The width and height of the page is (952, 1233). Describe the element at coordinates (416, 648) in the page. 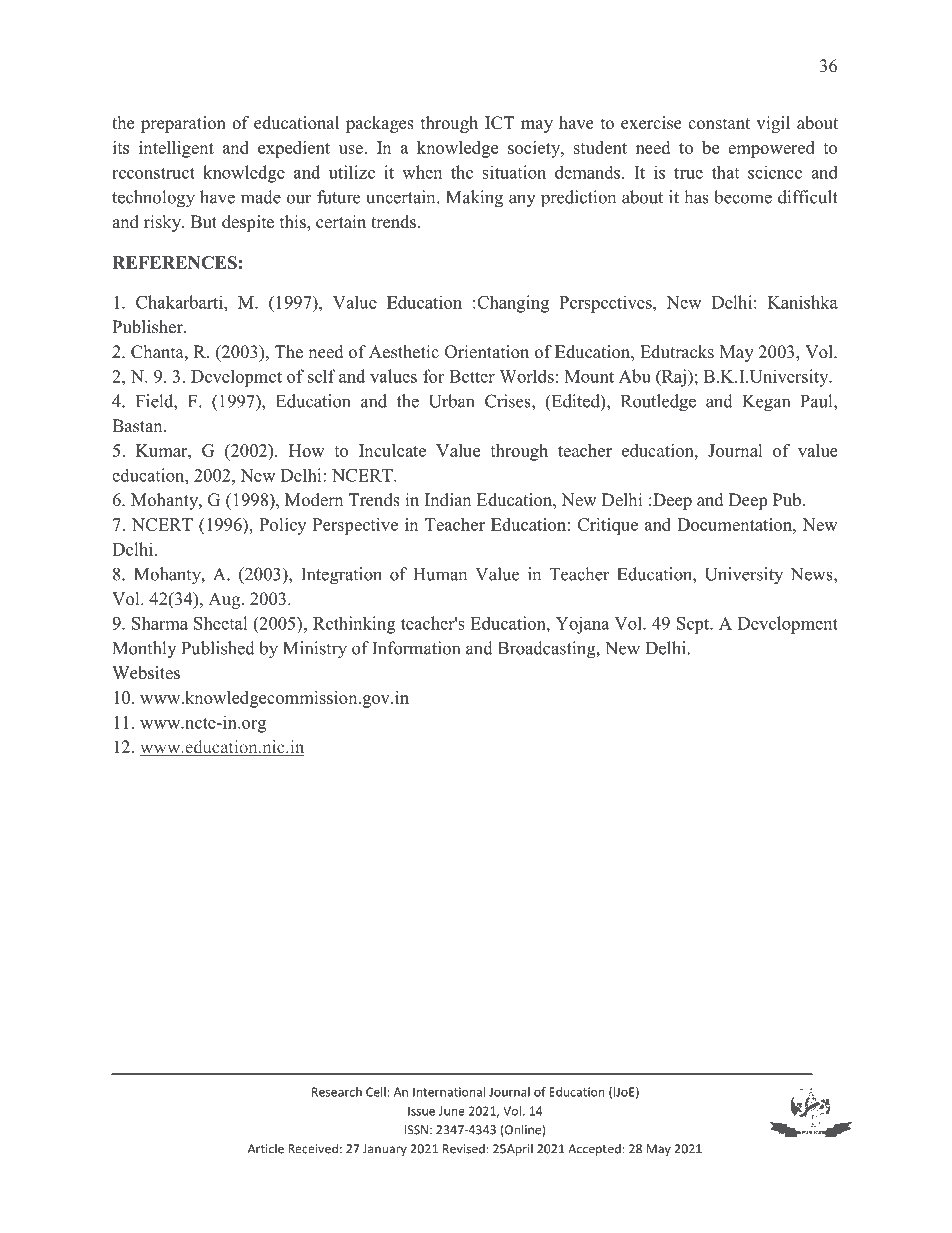

I see `Information` at that location.
